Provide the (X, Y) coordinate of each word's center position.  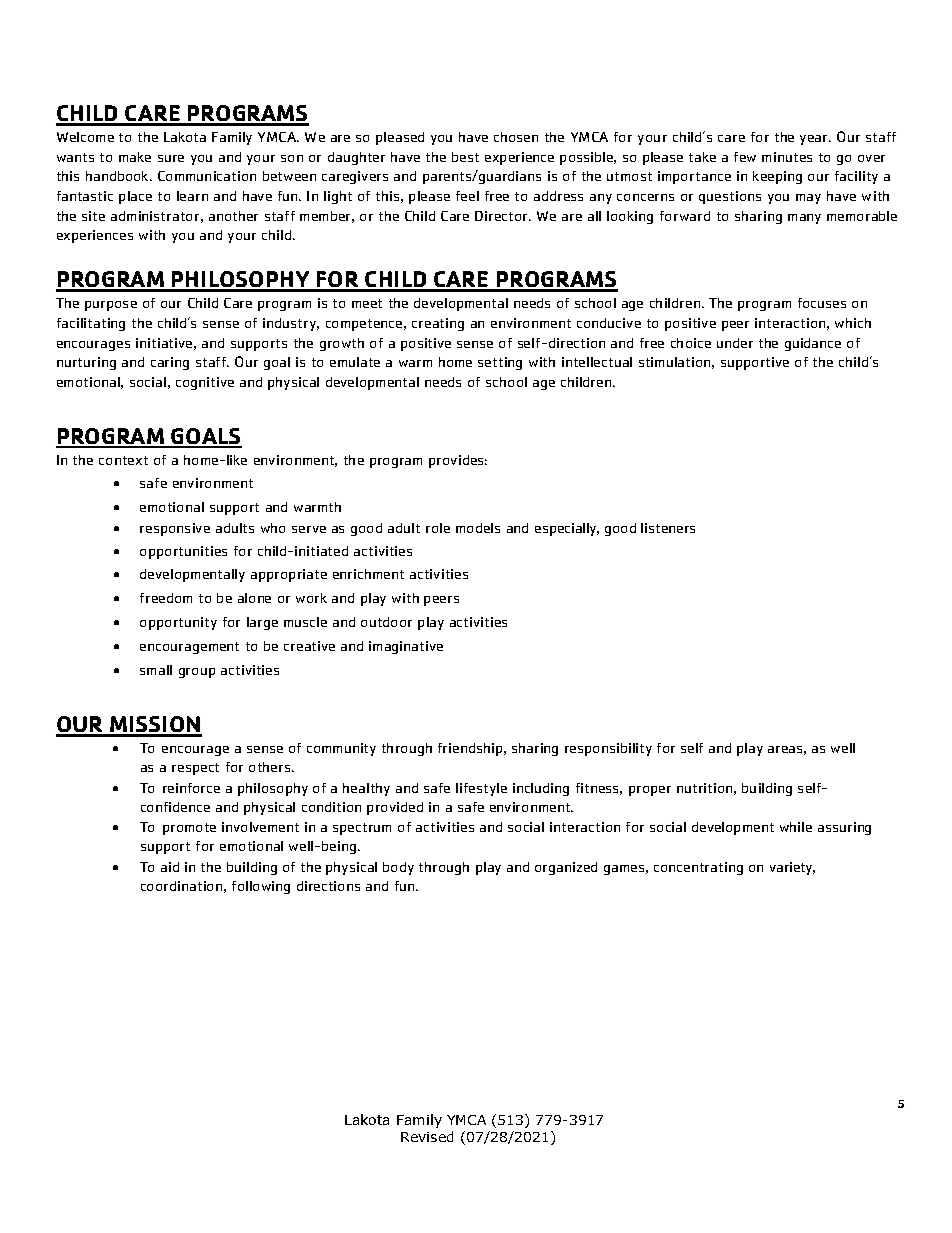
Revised (427, 1136)
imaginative (406, 647)
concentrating (698, 868)
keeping (777, 177)
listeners (668, 528)
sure (171, 158)
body (398, 868)
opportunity (178, 623)
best (465, 157)
